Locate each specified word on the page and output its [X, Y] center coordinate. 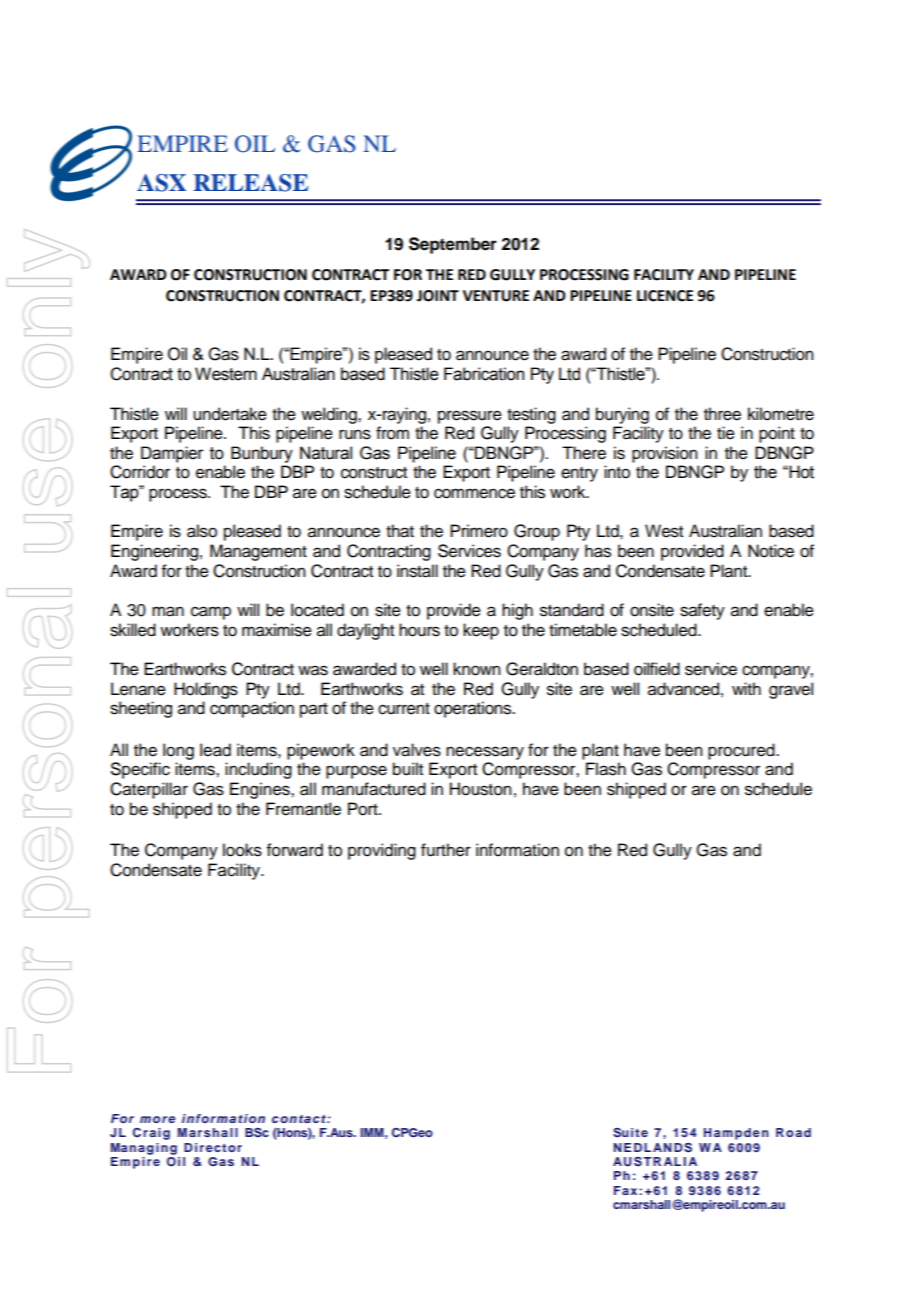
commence [474, 493]
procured [742, 751]
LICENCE [665, 296]
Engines [261, 790]
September [453, 245]
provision [664, 454]
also [202, 531]
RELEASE [251, 183]
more [157, 1119]
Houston [480, 789]
